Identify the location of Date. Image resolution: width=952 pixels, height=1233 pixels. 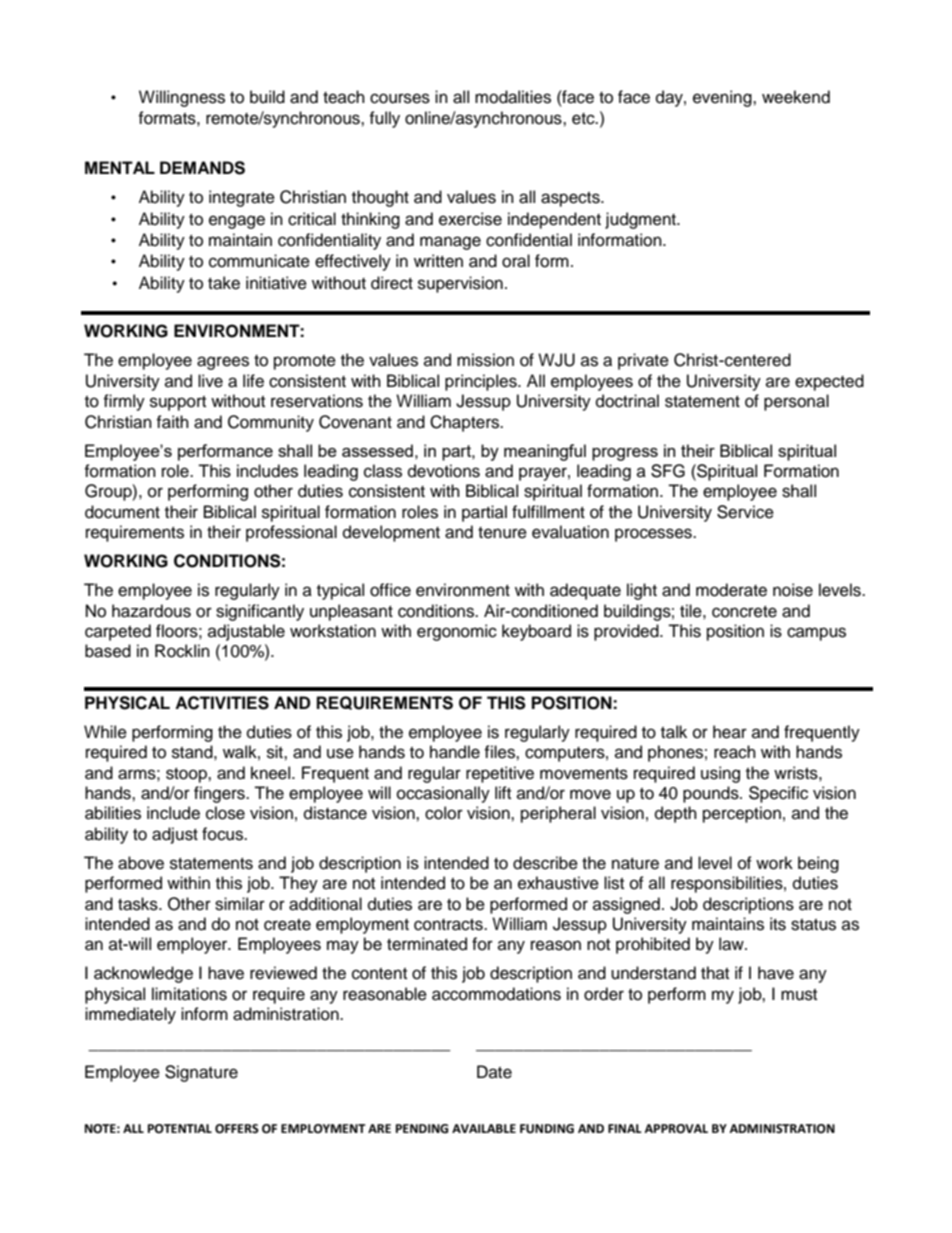
(494, 1072).
